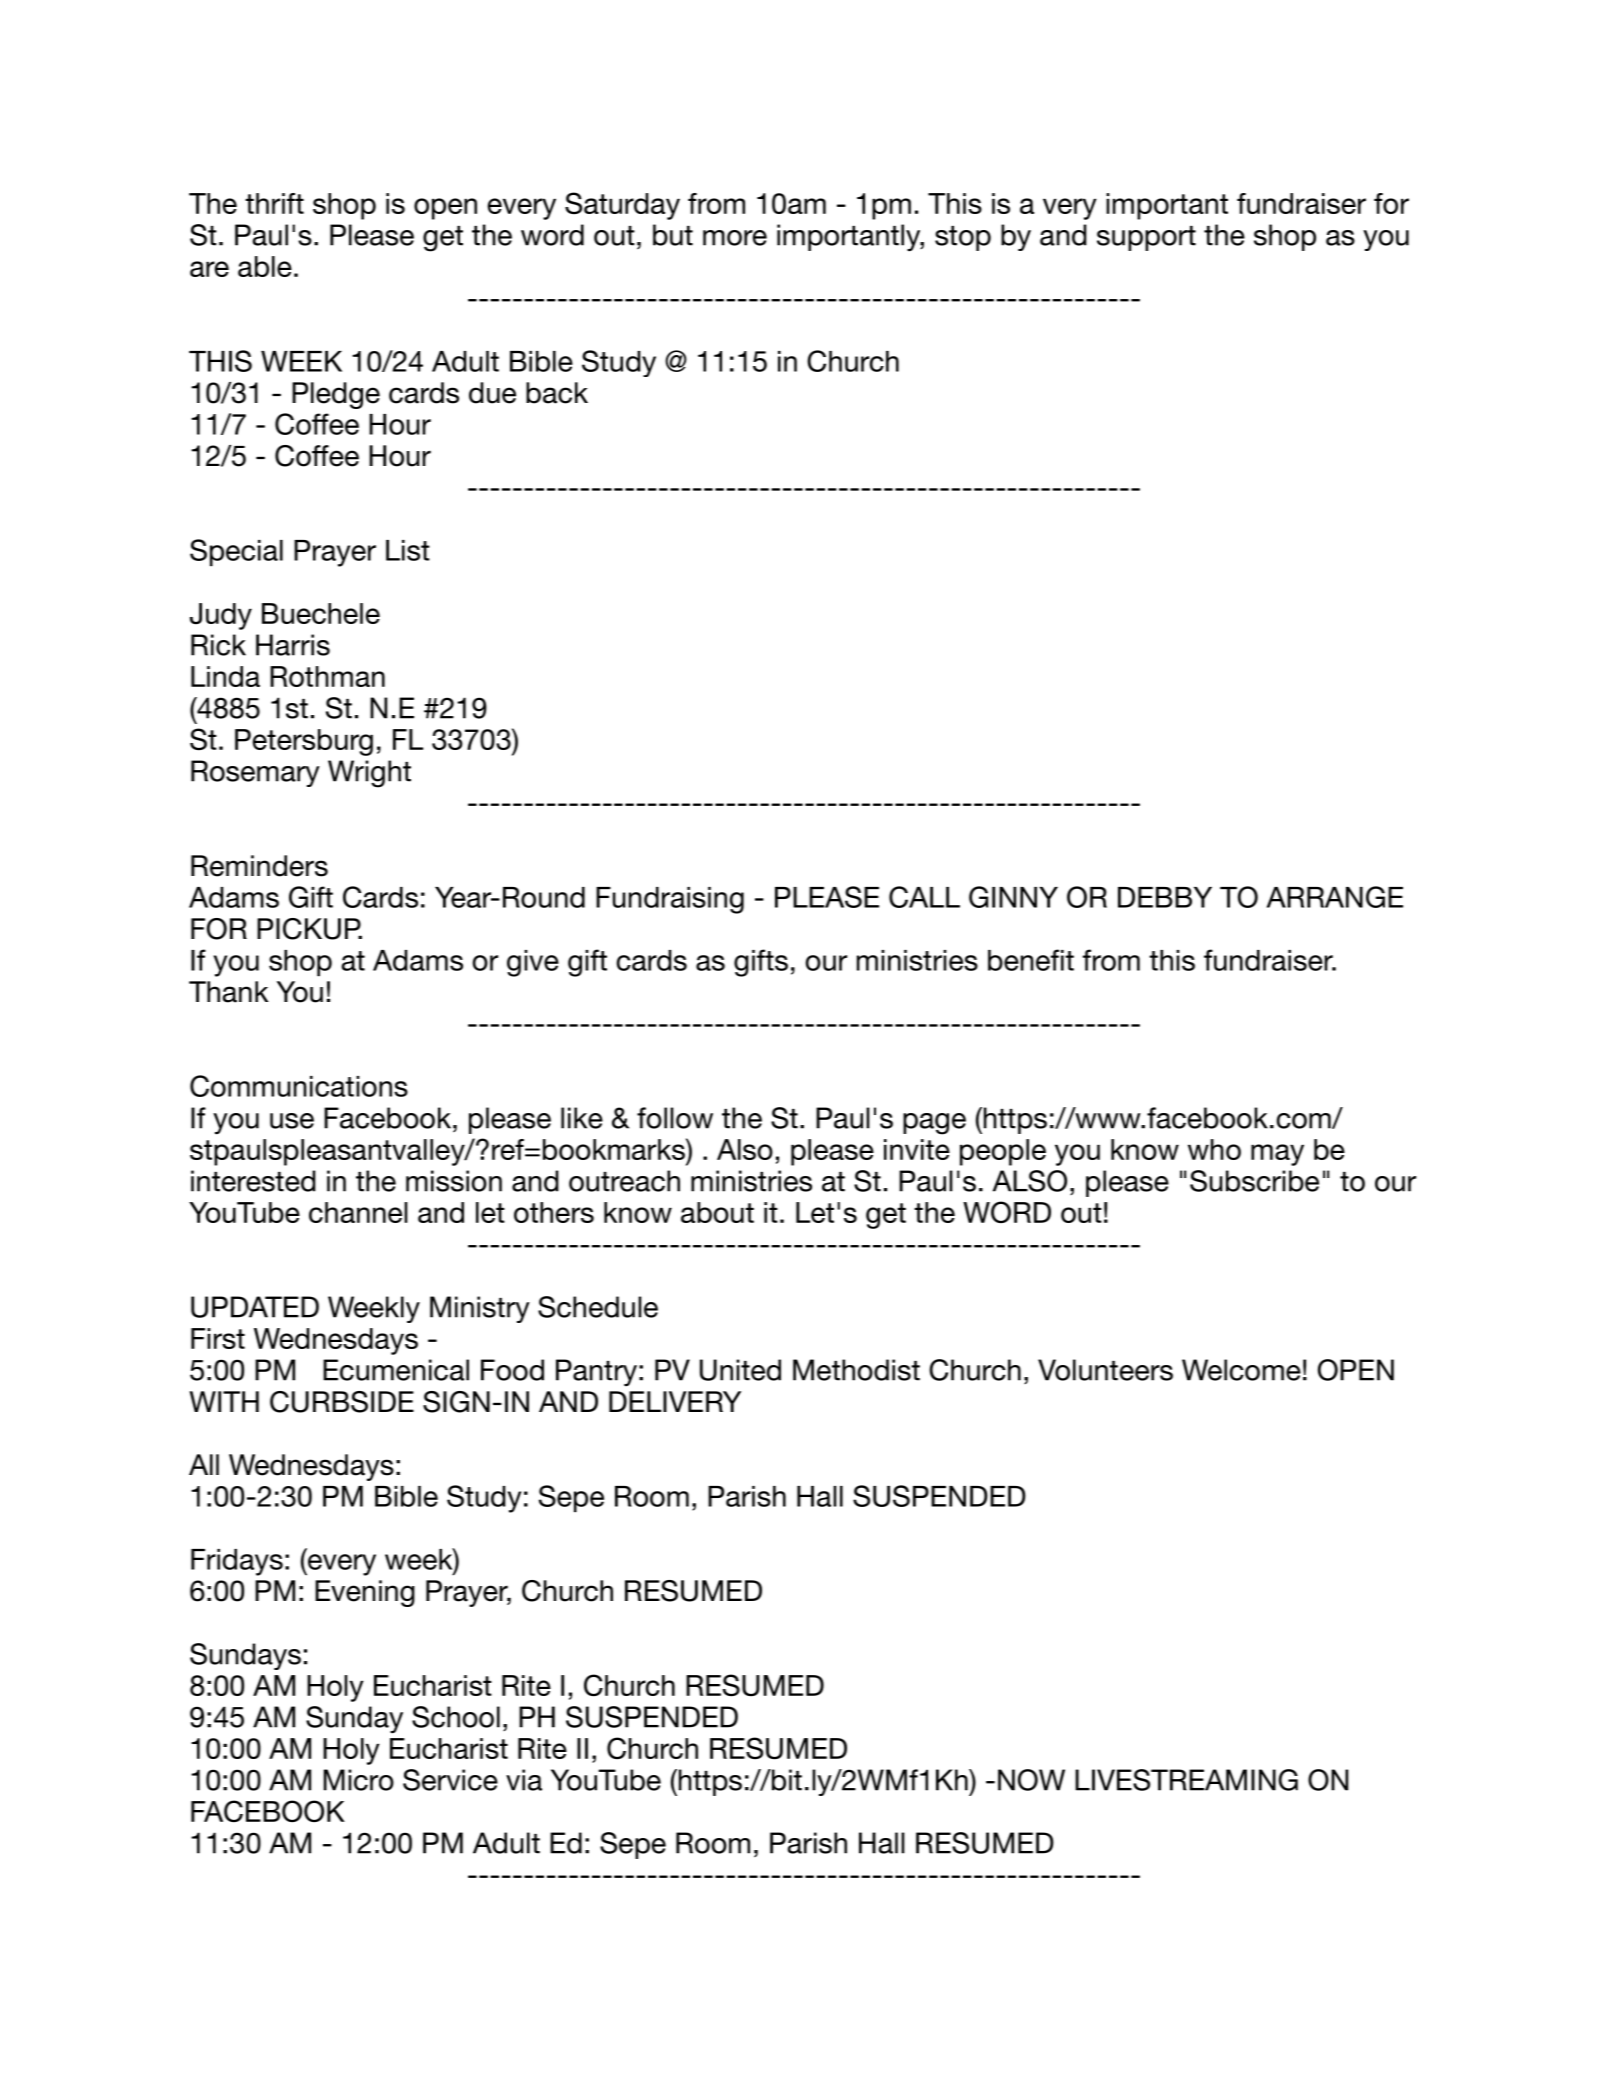 Image resolution: width=1608 pixels, height=2081 pixels. What do you see at coordinates (1214, 1149) in the screenshot?
I see `who` at bounding box center [1214, 1149].
